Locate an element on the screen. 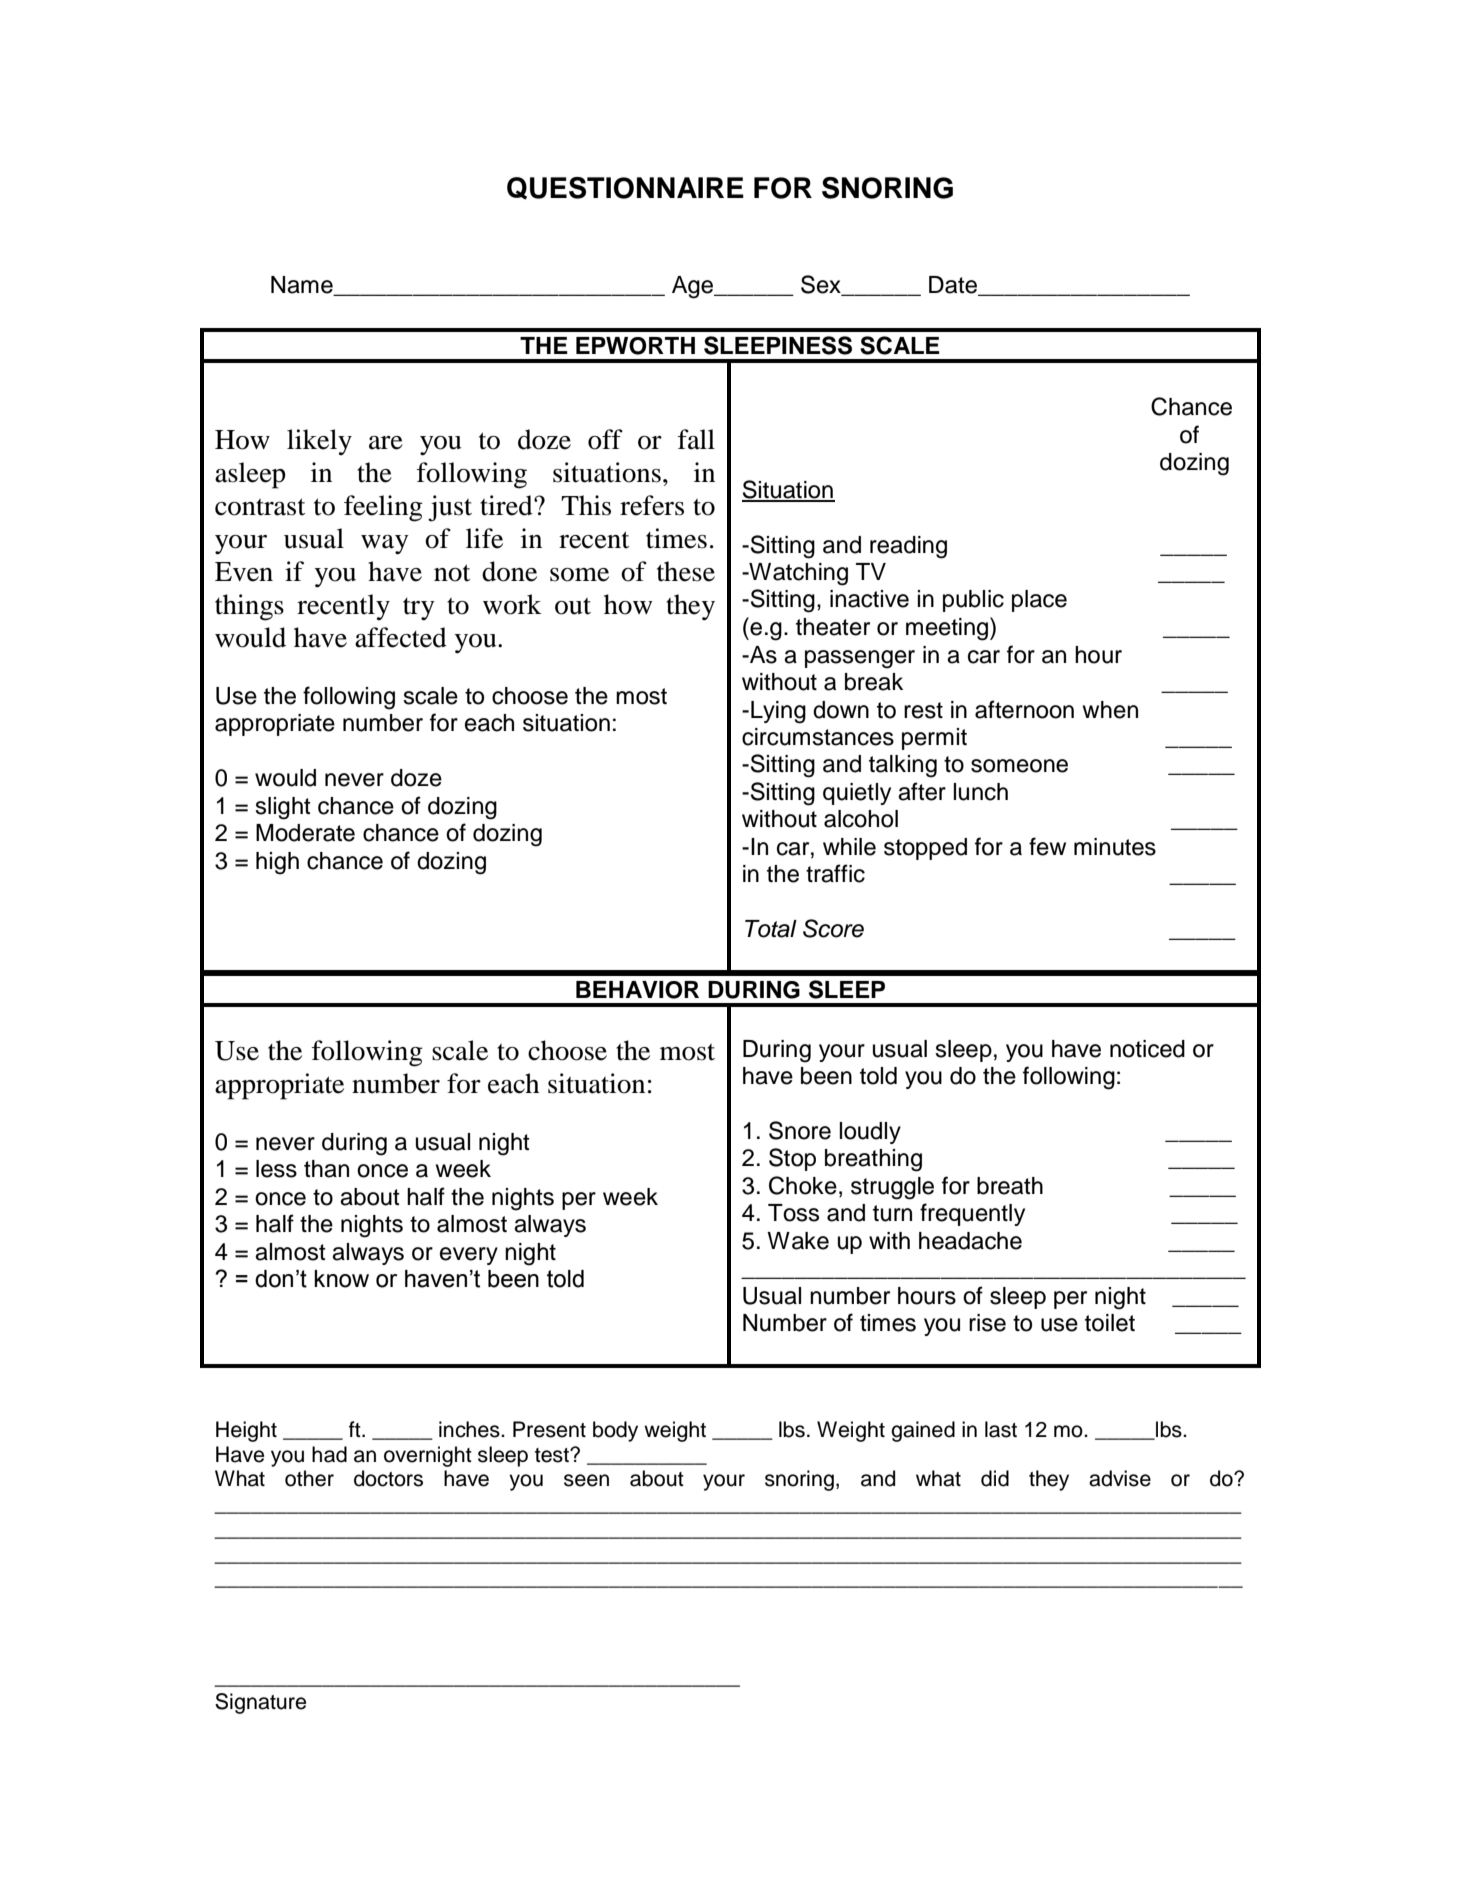 The image size is (1461, 1891). noticed is located at coordinates (1147, 1049).
